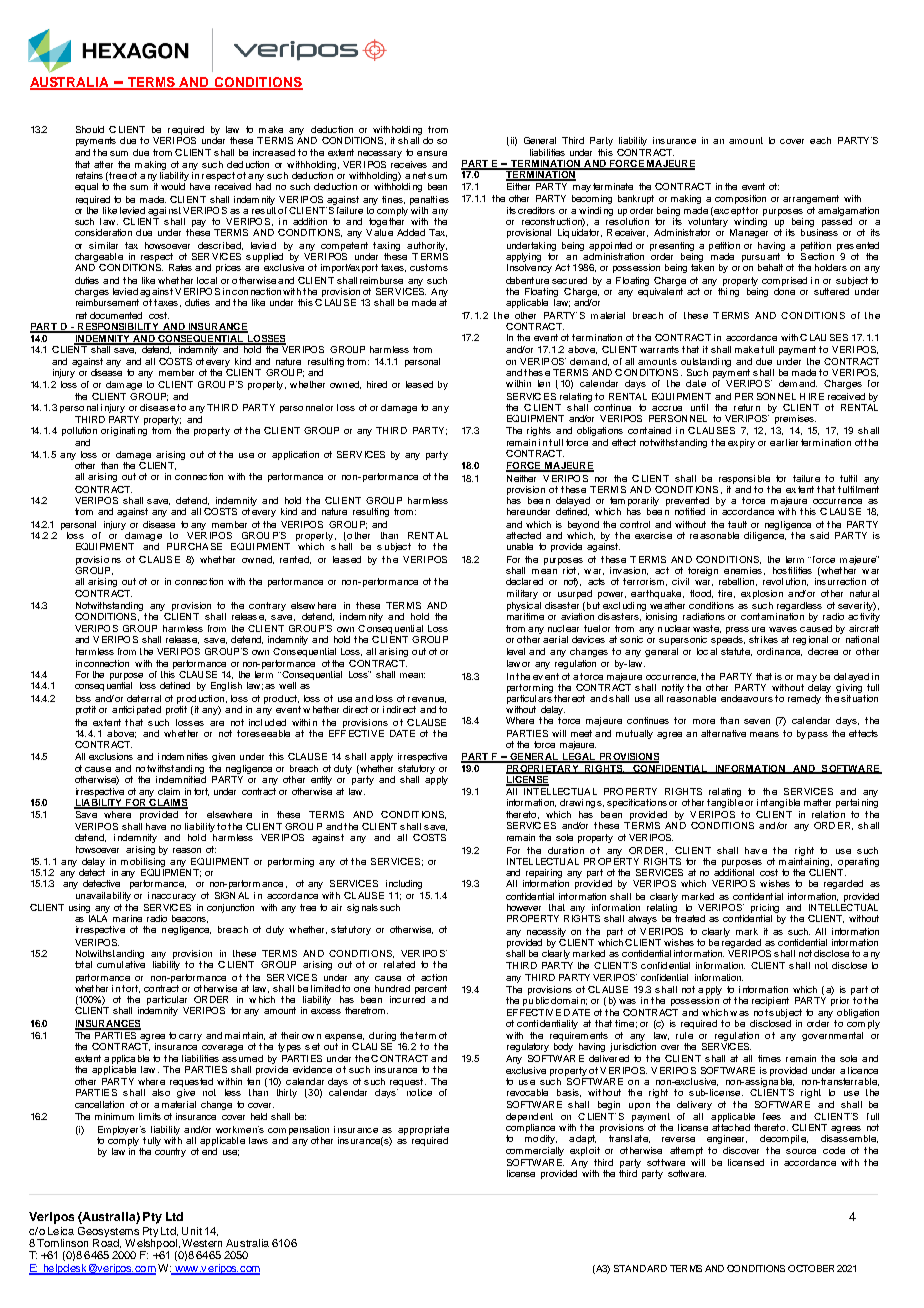 This screenshot has width=924, height=1308. Describe the element at coordinates (192, 1231) in the screenshot. I see `Unit` at that location.
